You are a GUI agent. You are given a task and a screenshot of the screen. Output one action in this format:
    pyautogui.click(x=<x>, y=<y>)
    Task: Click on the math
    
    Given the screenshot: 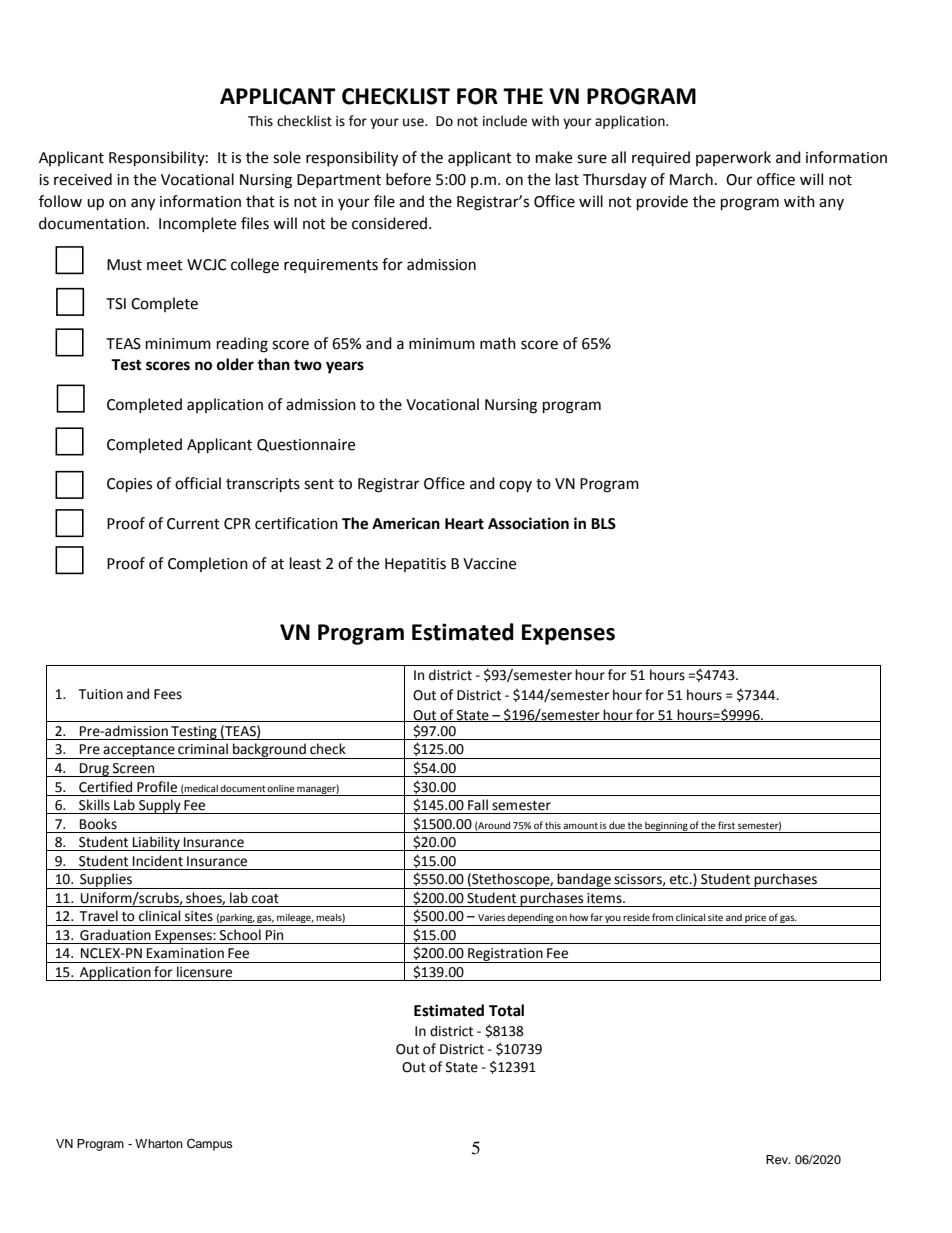 What is the action you would take?
    pyautogui.click(x=498, y=343)
